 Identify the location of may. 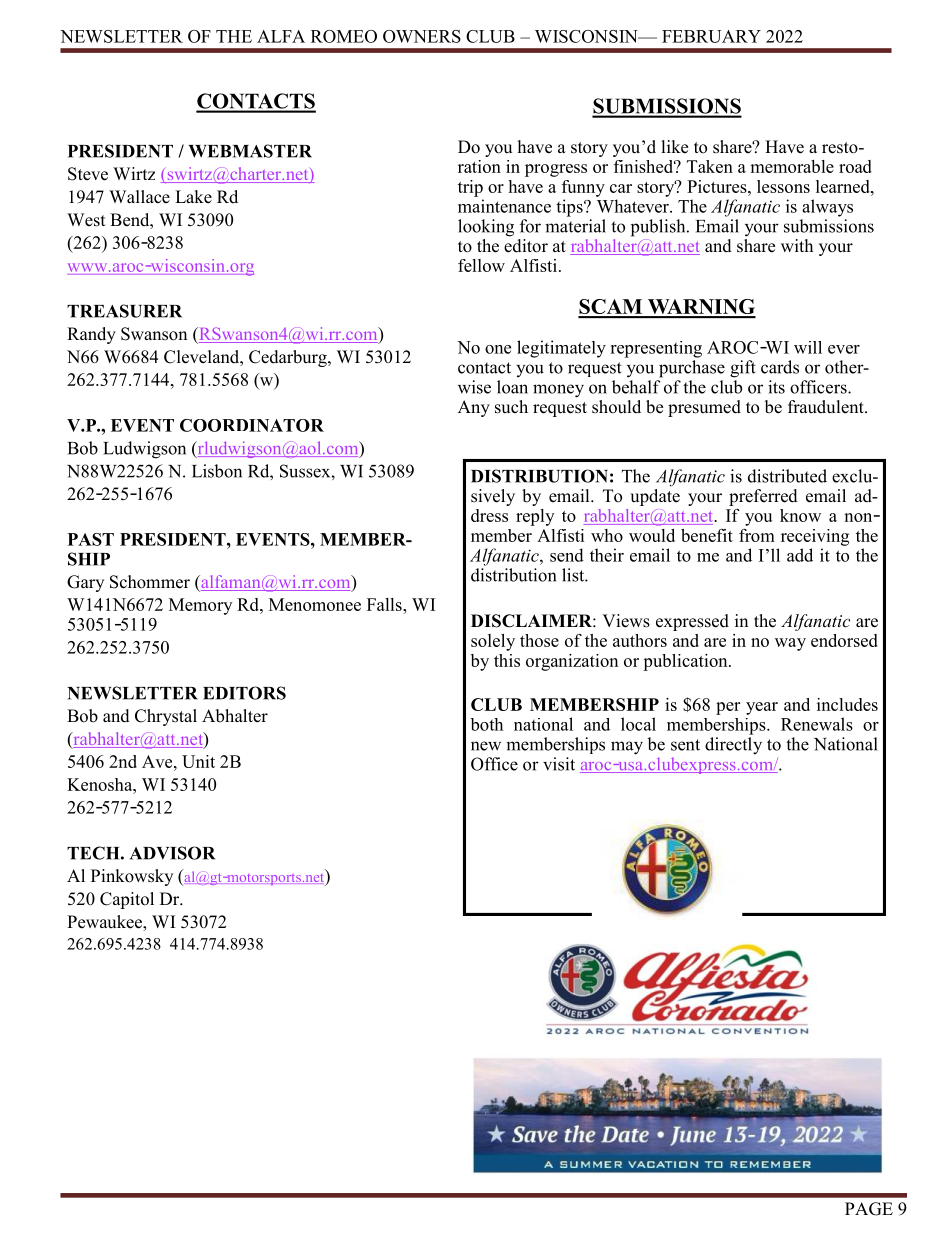
(627, 748).
